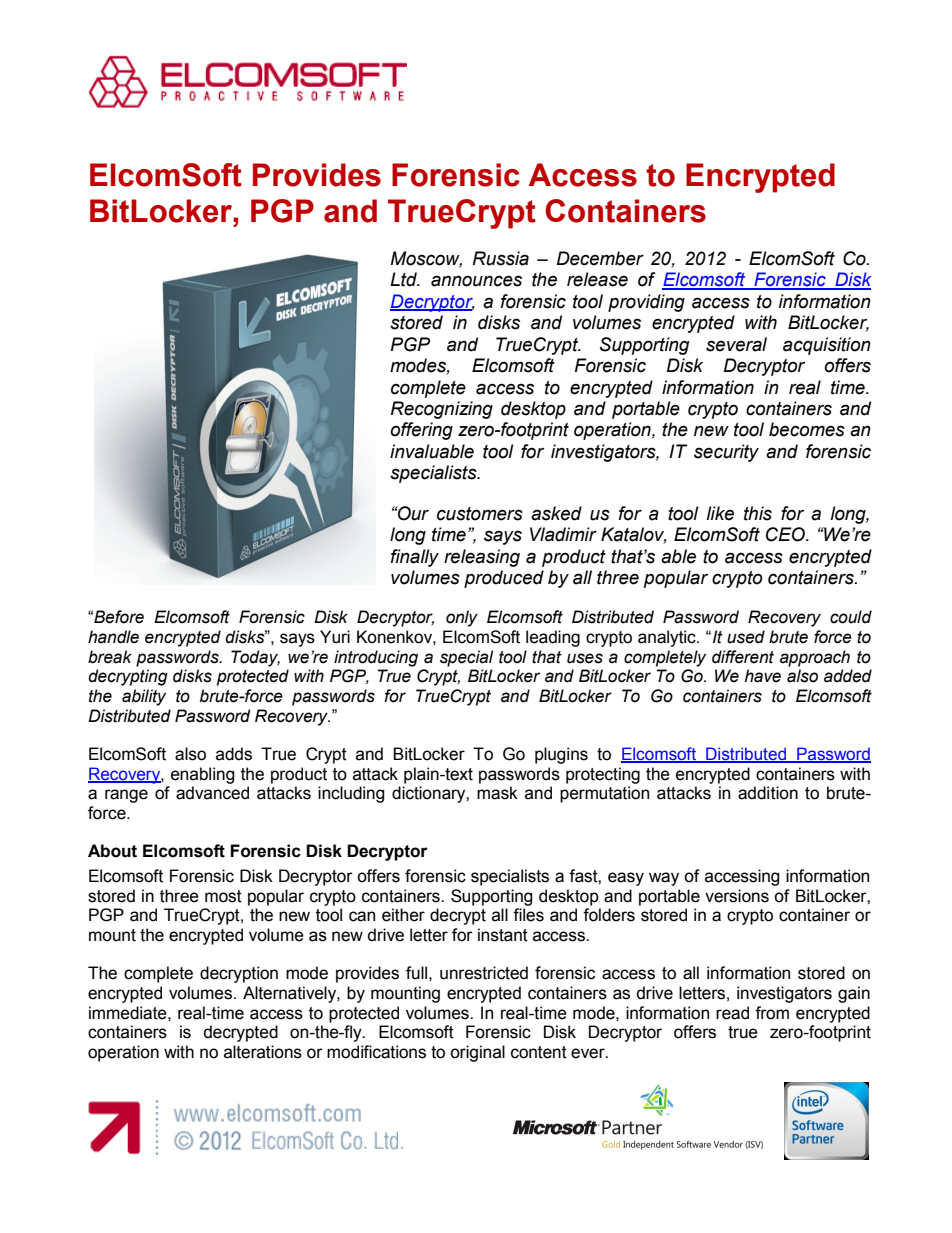  Describe the element at coordinates (646, 303) in the screenshot. I see `providing` at that location.
